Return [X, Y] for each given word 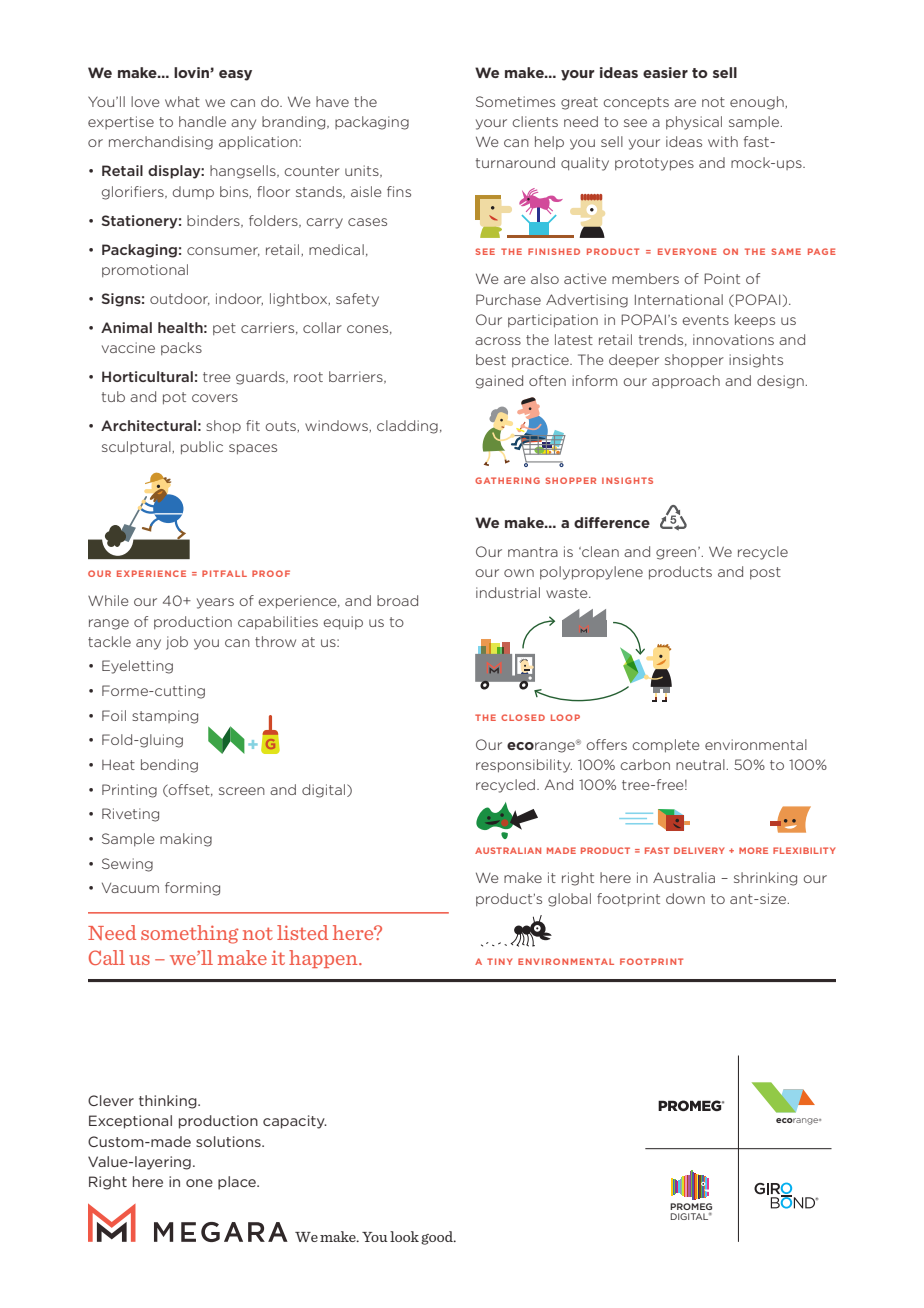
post [765, 573]
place [238, 1183]
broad [397, 600]
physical [694, 123]
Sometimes [515, 101]
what [182, 101]
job [177, 643]
